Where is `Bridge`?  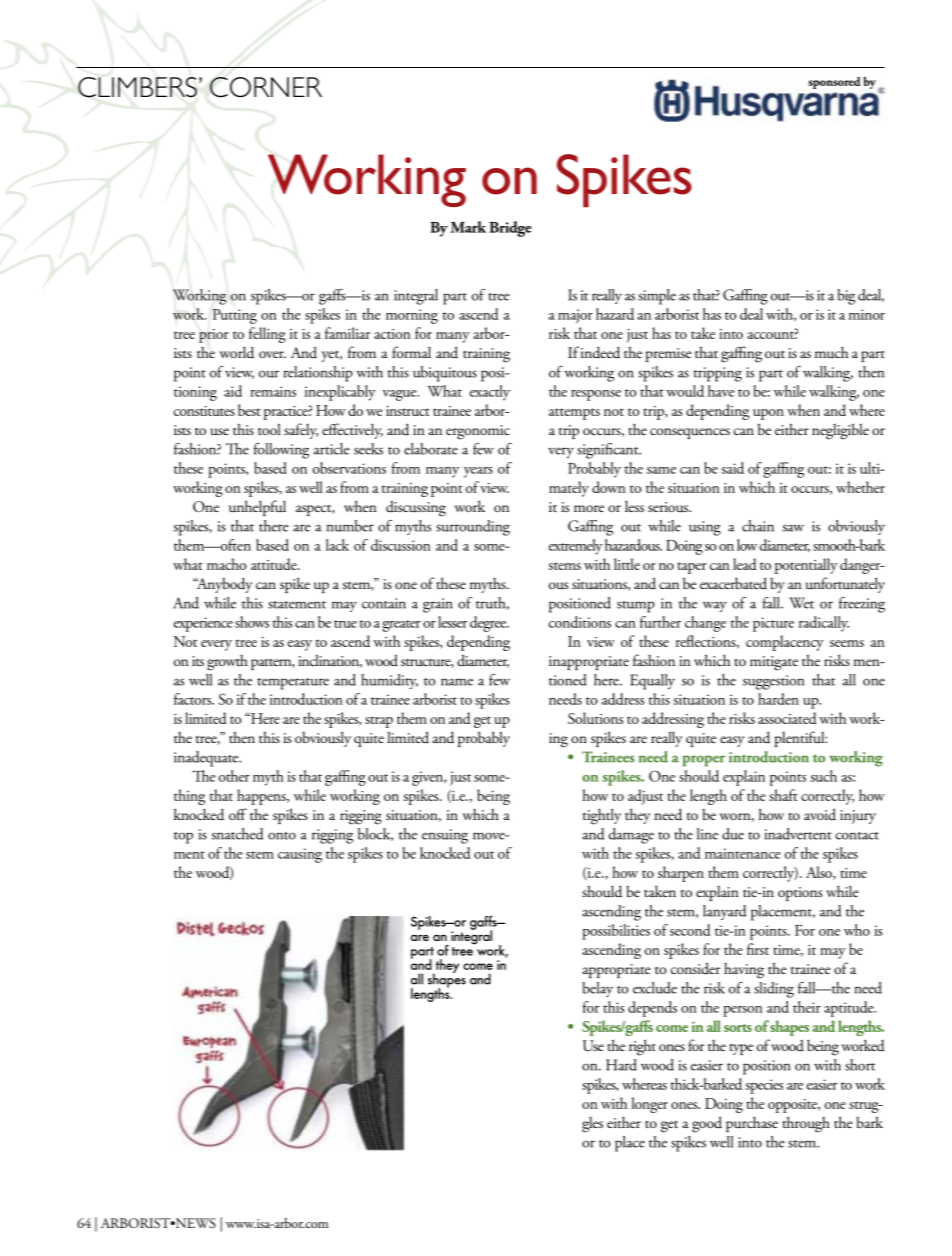 Bridge is located at coordinates (510, 229).
